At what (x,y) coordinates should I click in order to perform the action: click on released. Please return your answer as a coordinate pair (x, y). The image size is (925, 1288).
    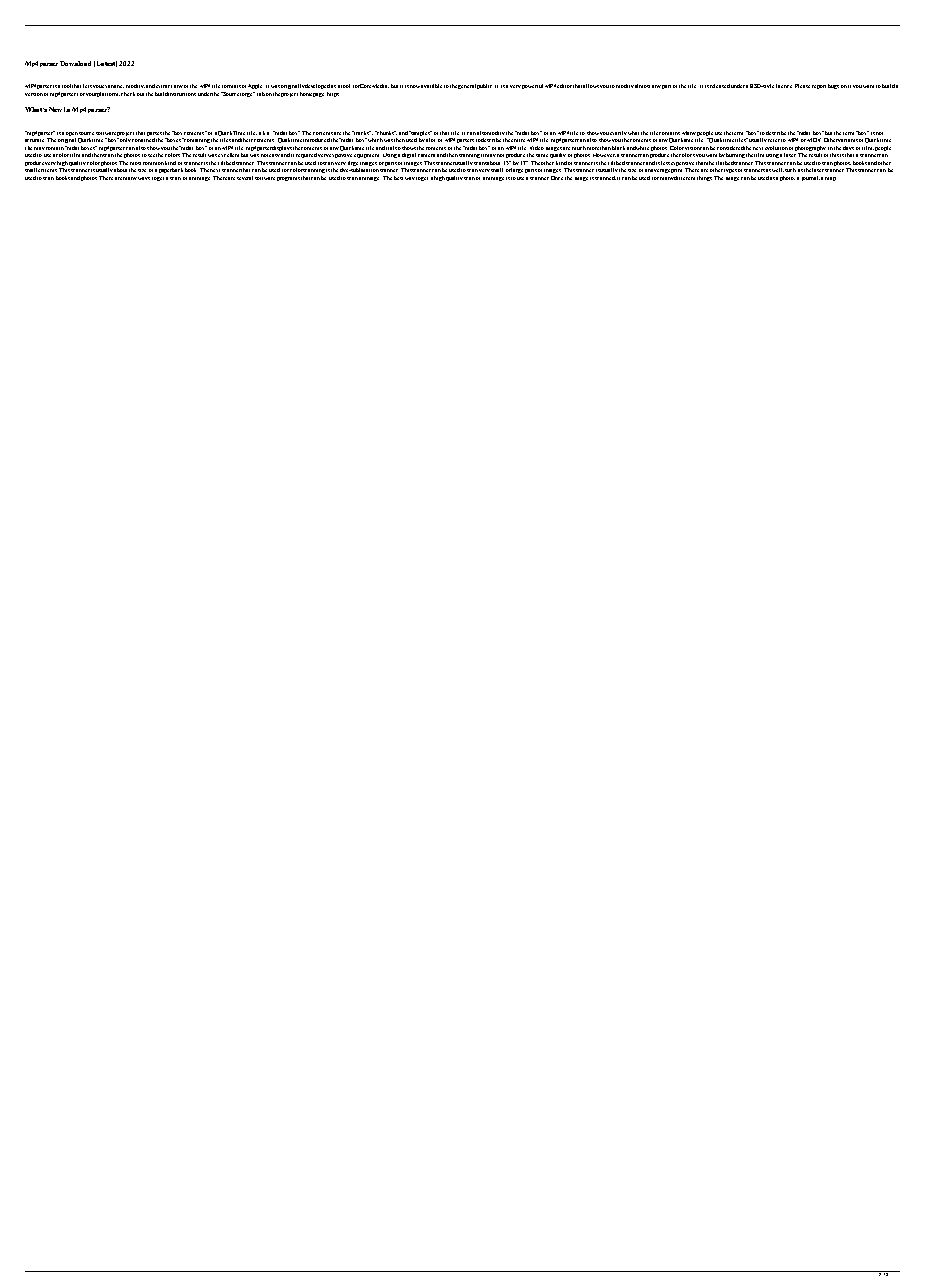
    Looking at the image, I should click on (720, 86).
